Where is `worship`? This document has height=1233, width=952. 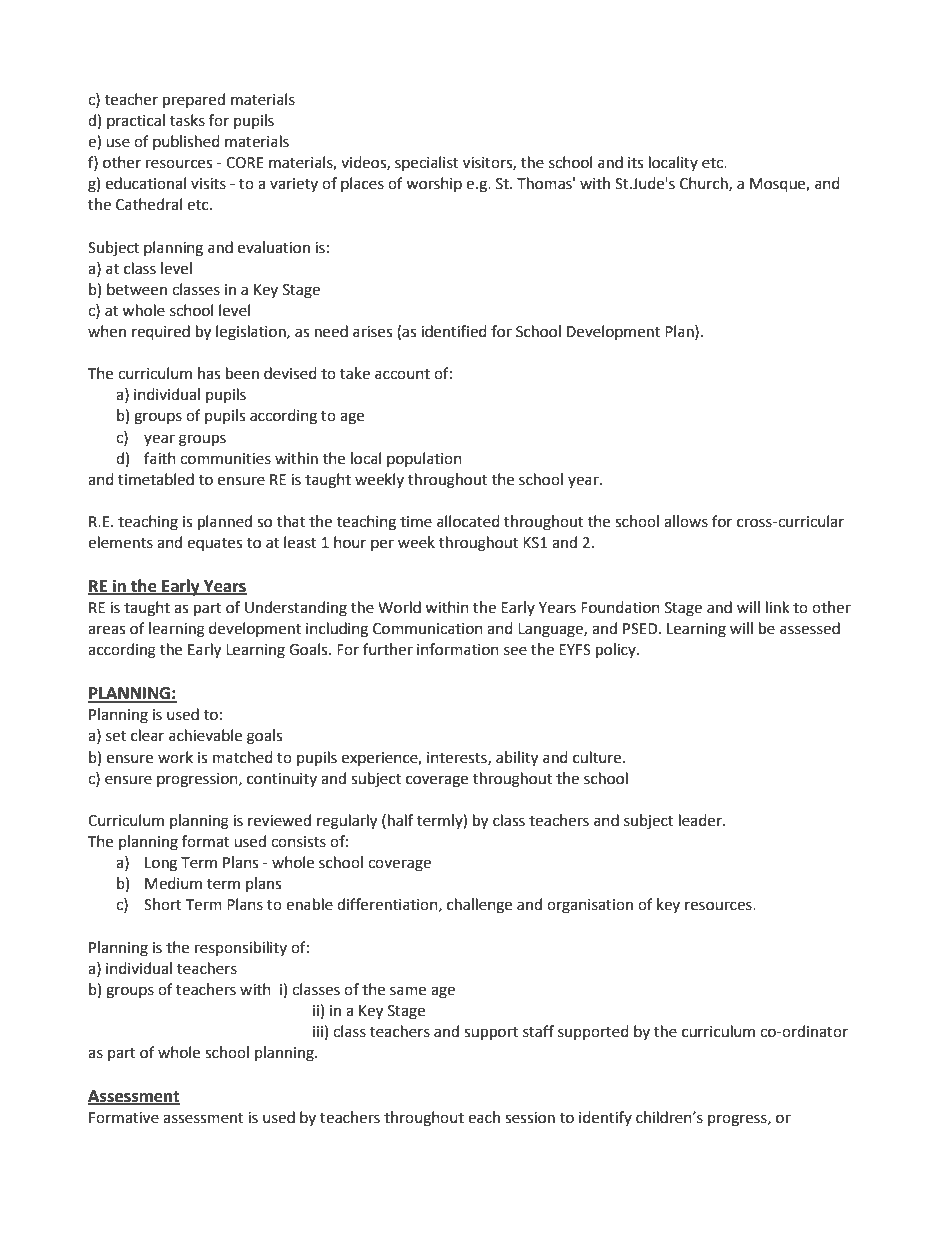 worship is located at coordinates (434, 184).
